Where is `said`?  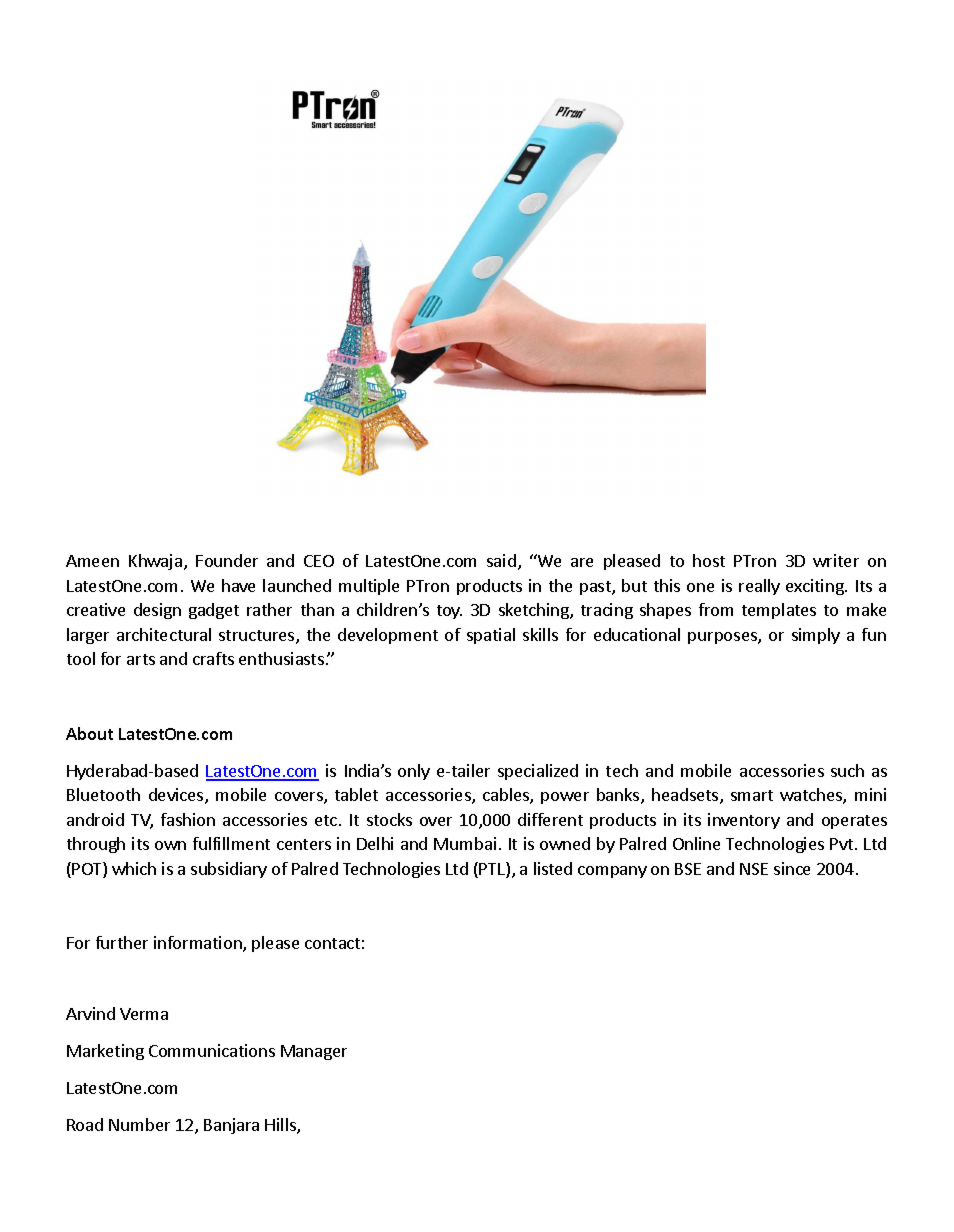 said is located at coordinates (501, 560).
